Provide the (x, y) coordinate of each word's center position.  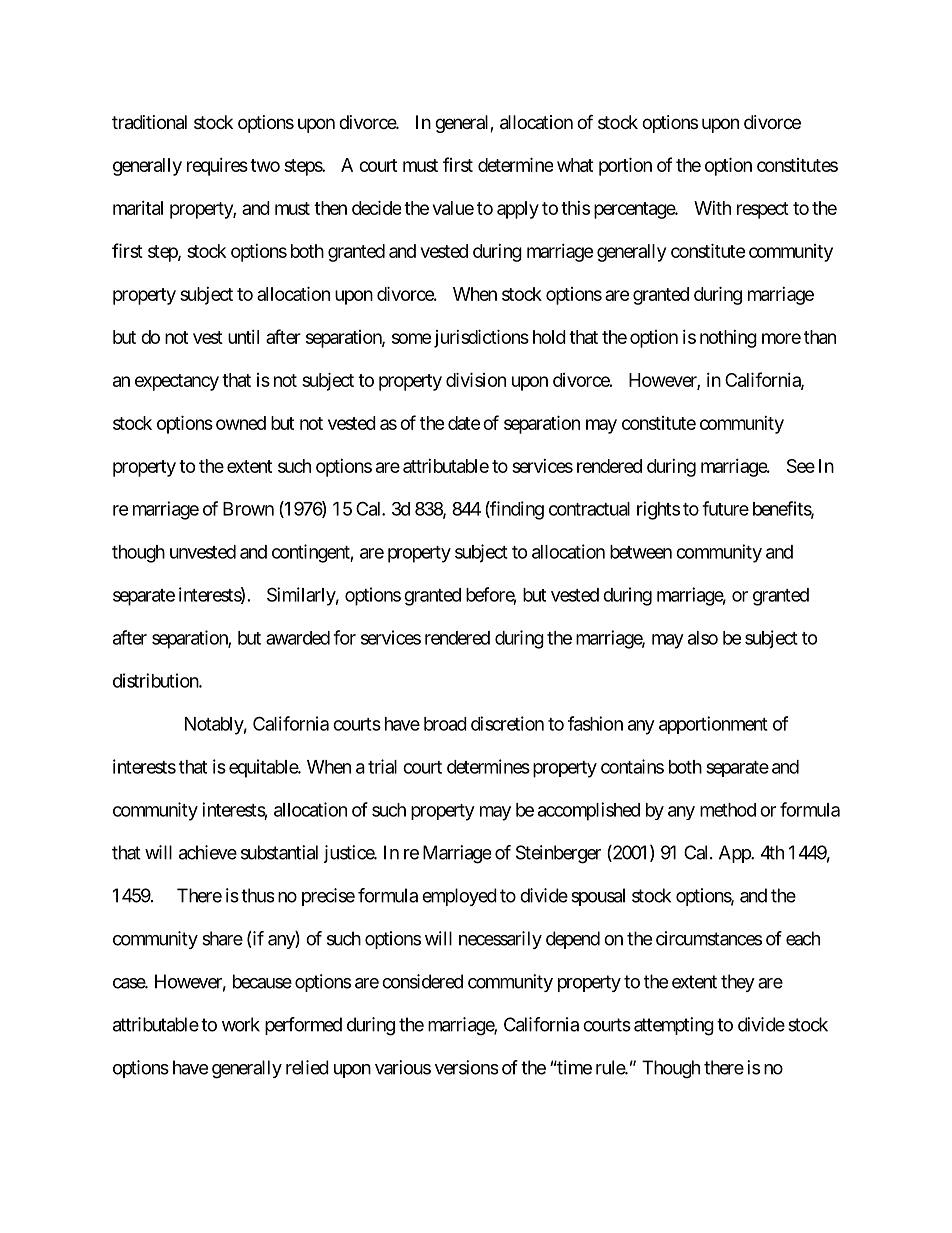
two (265, 165)
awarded (298, 638)
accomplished (589, 811)
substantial (279, 852)
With (712, 208)
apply (518, 210)
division (476, 379)
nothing (728, 339)
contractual (589, 509)
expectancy (177, 382)
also (703, 638)
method (728, 810)
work (241, 1024)
